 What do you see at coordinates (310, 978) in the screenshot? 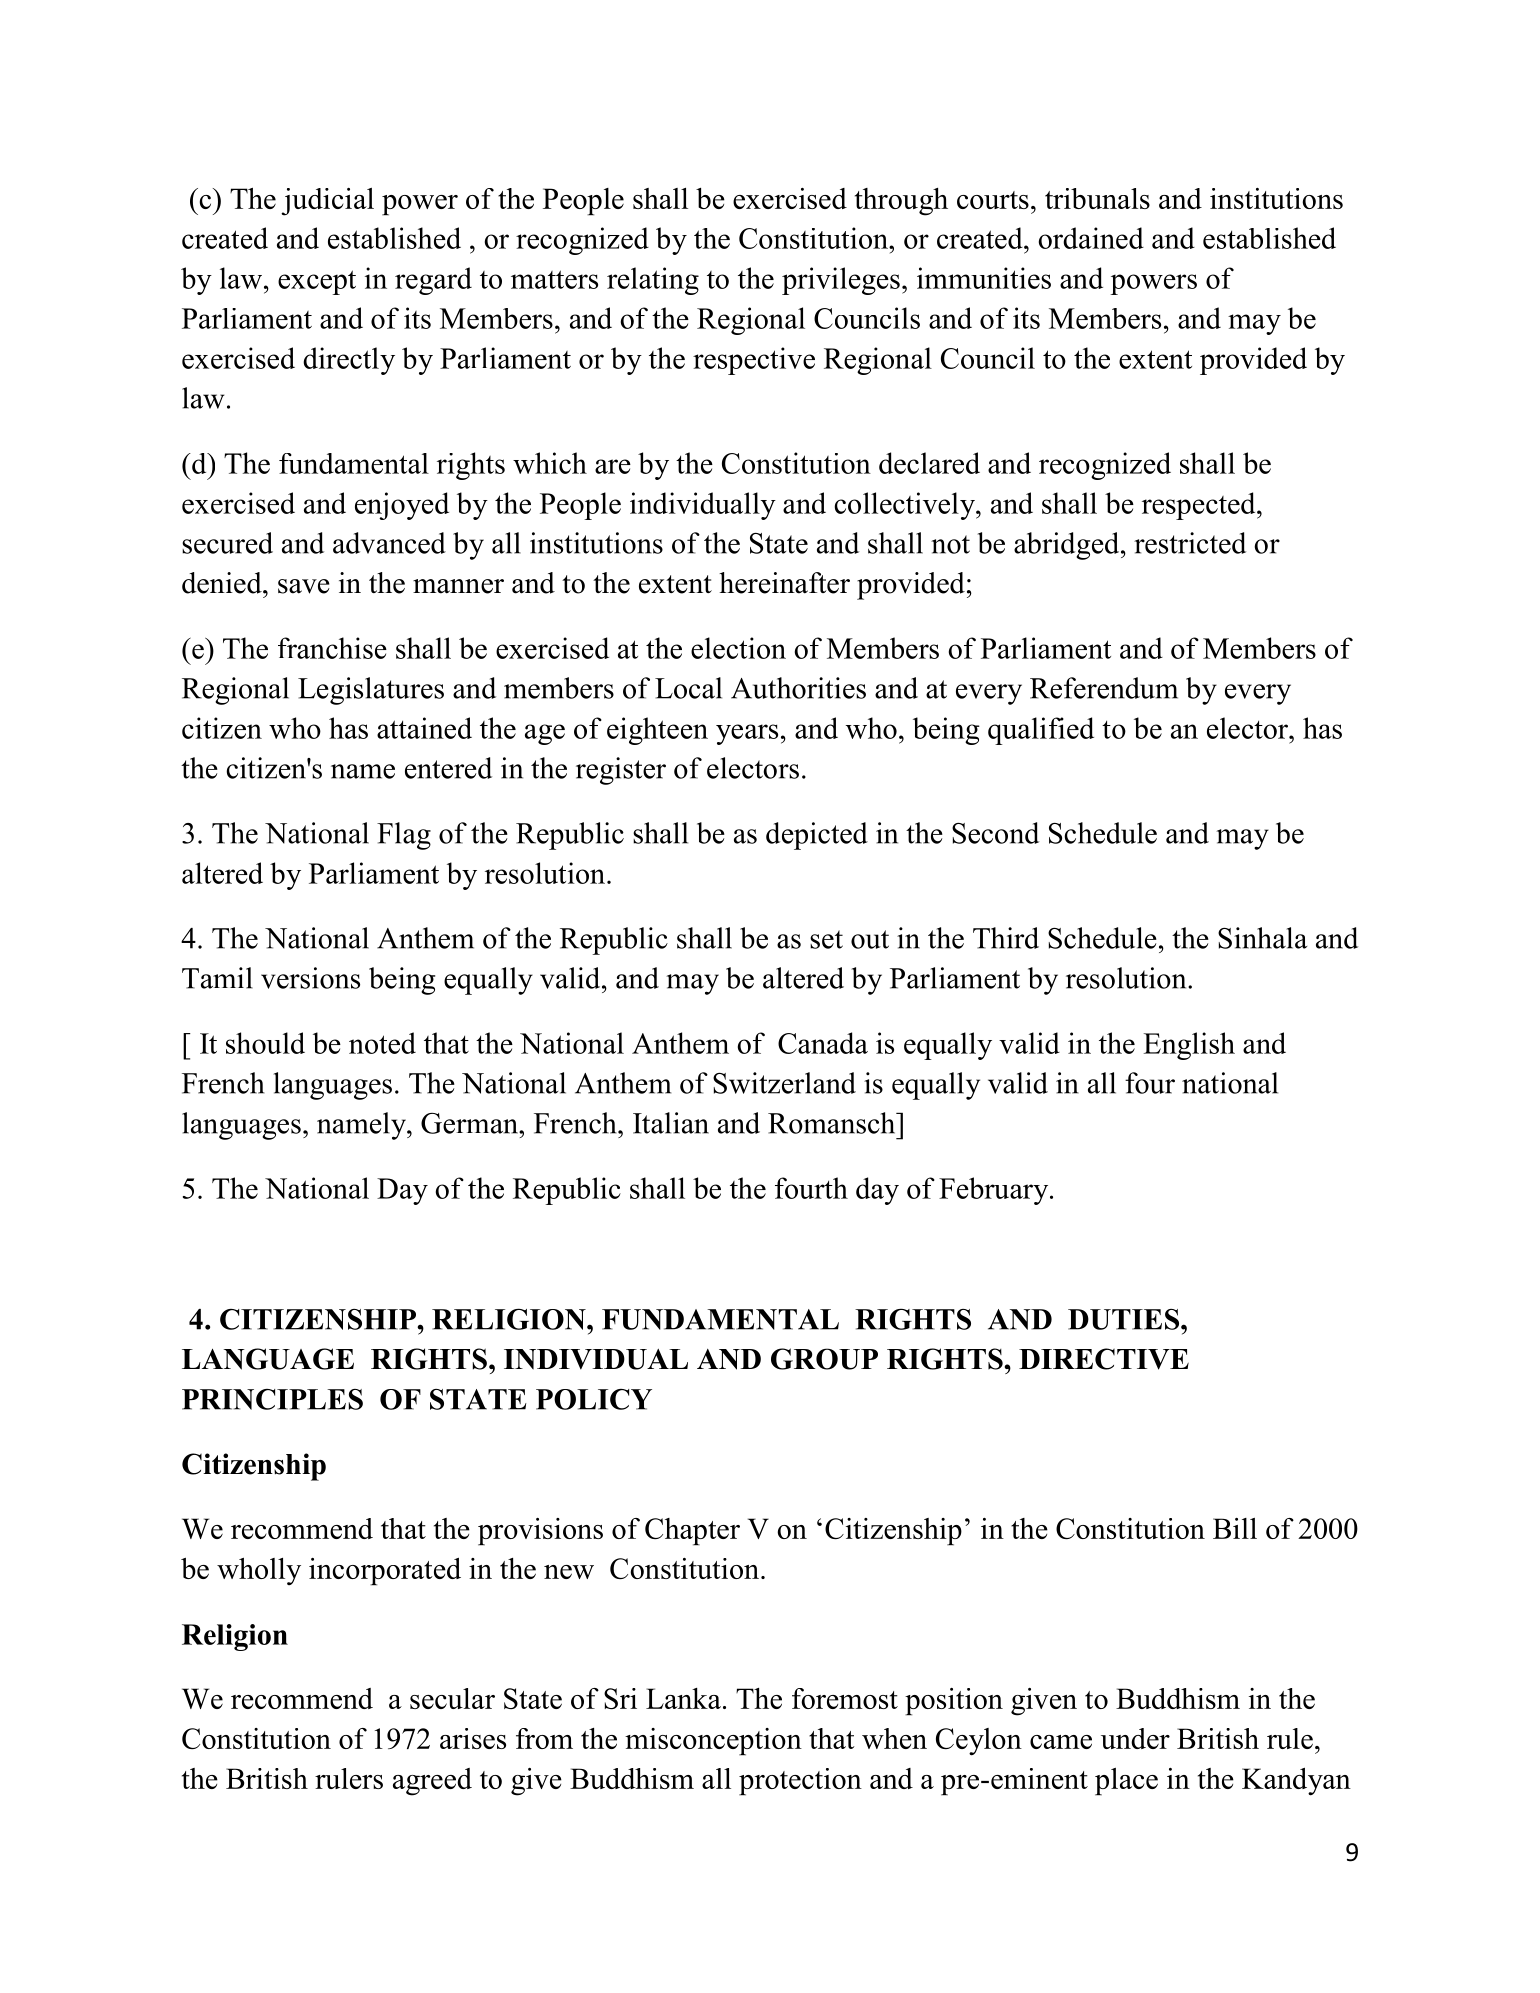
I see `versions` at bounding box center [310, 978].
